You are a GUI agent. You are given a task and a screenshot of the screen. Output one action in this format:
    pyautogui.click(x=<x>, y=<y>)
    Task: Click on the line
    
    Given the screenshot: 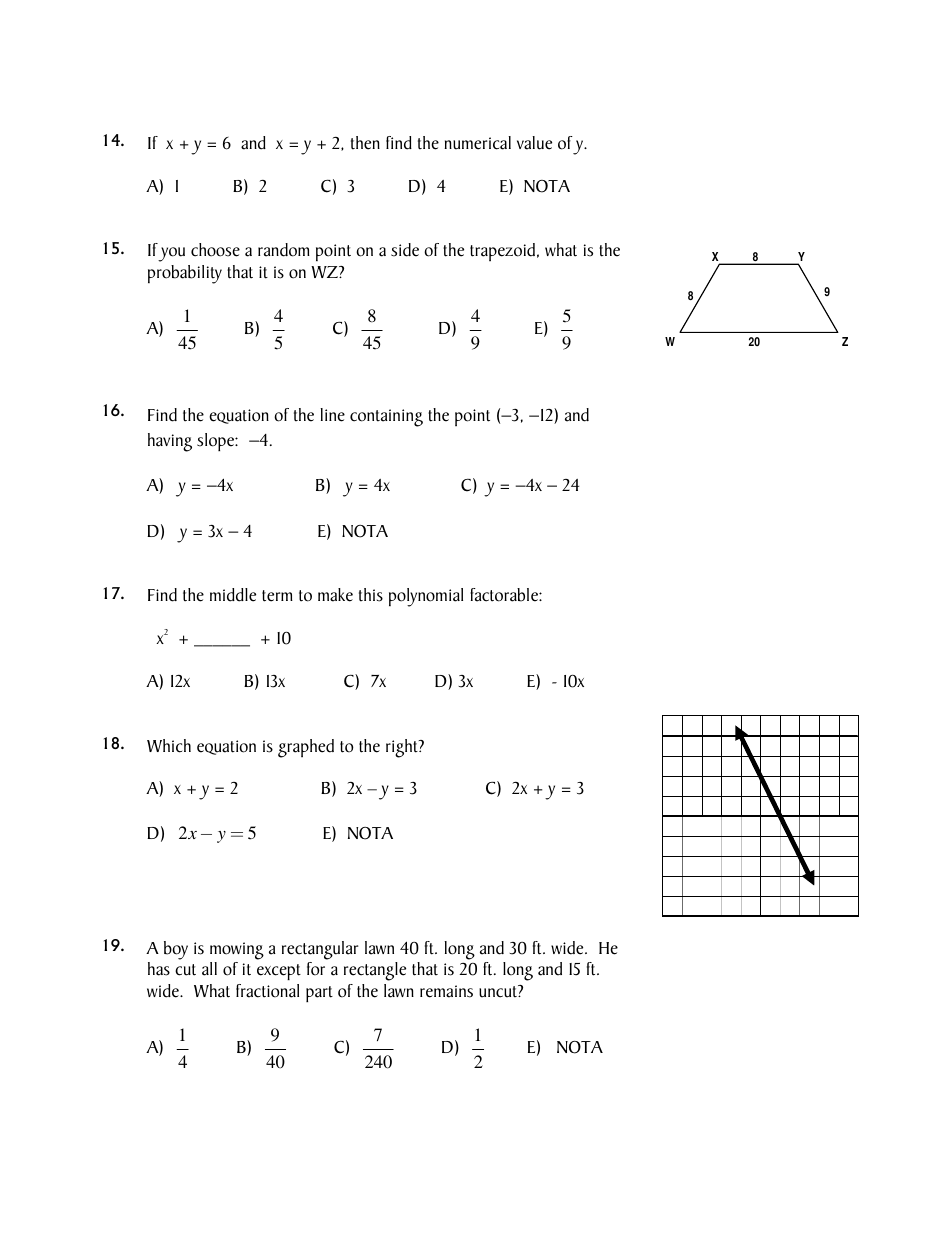 What is the action you would take?
    pyautogui.click(x=332, y=415)
